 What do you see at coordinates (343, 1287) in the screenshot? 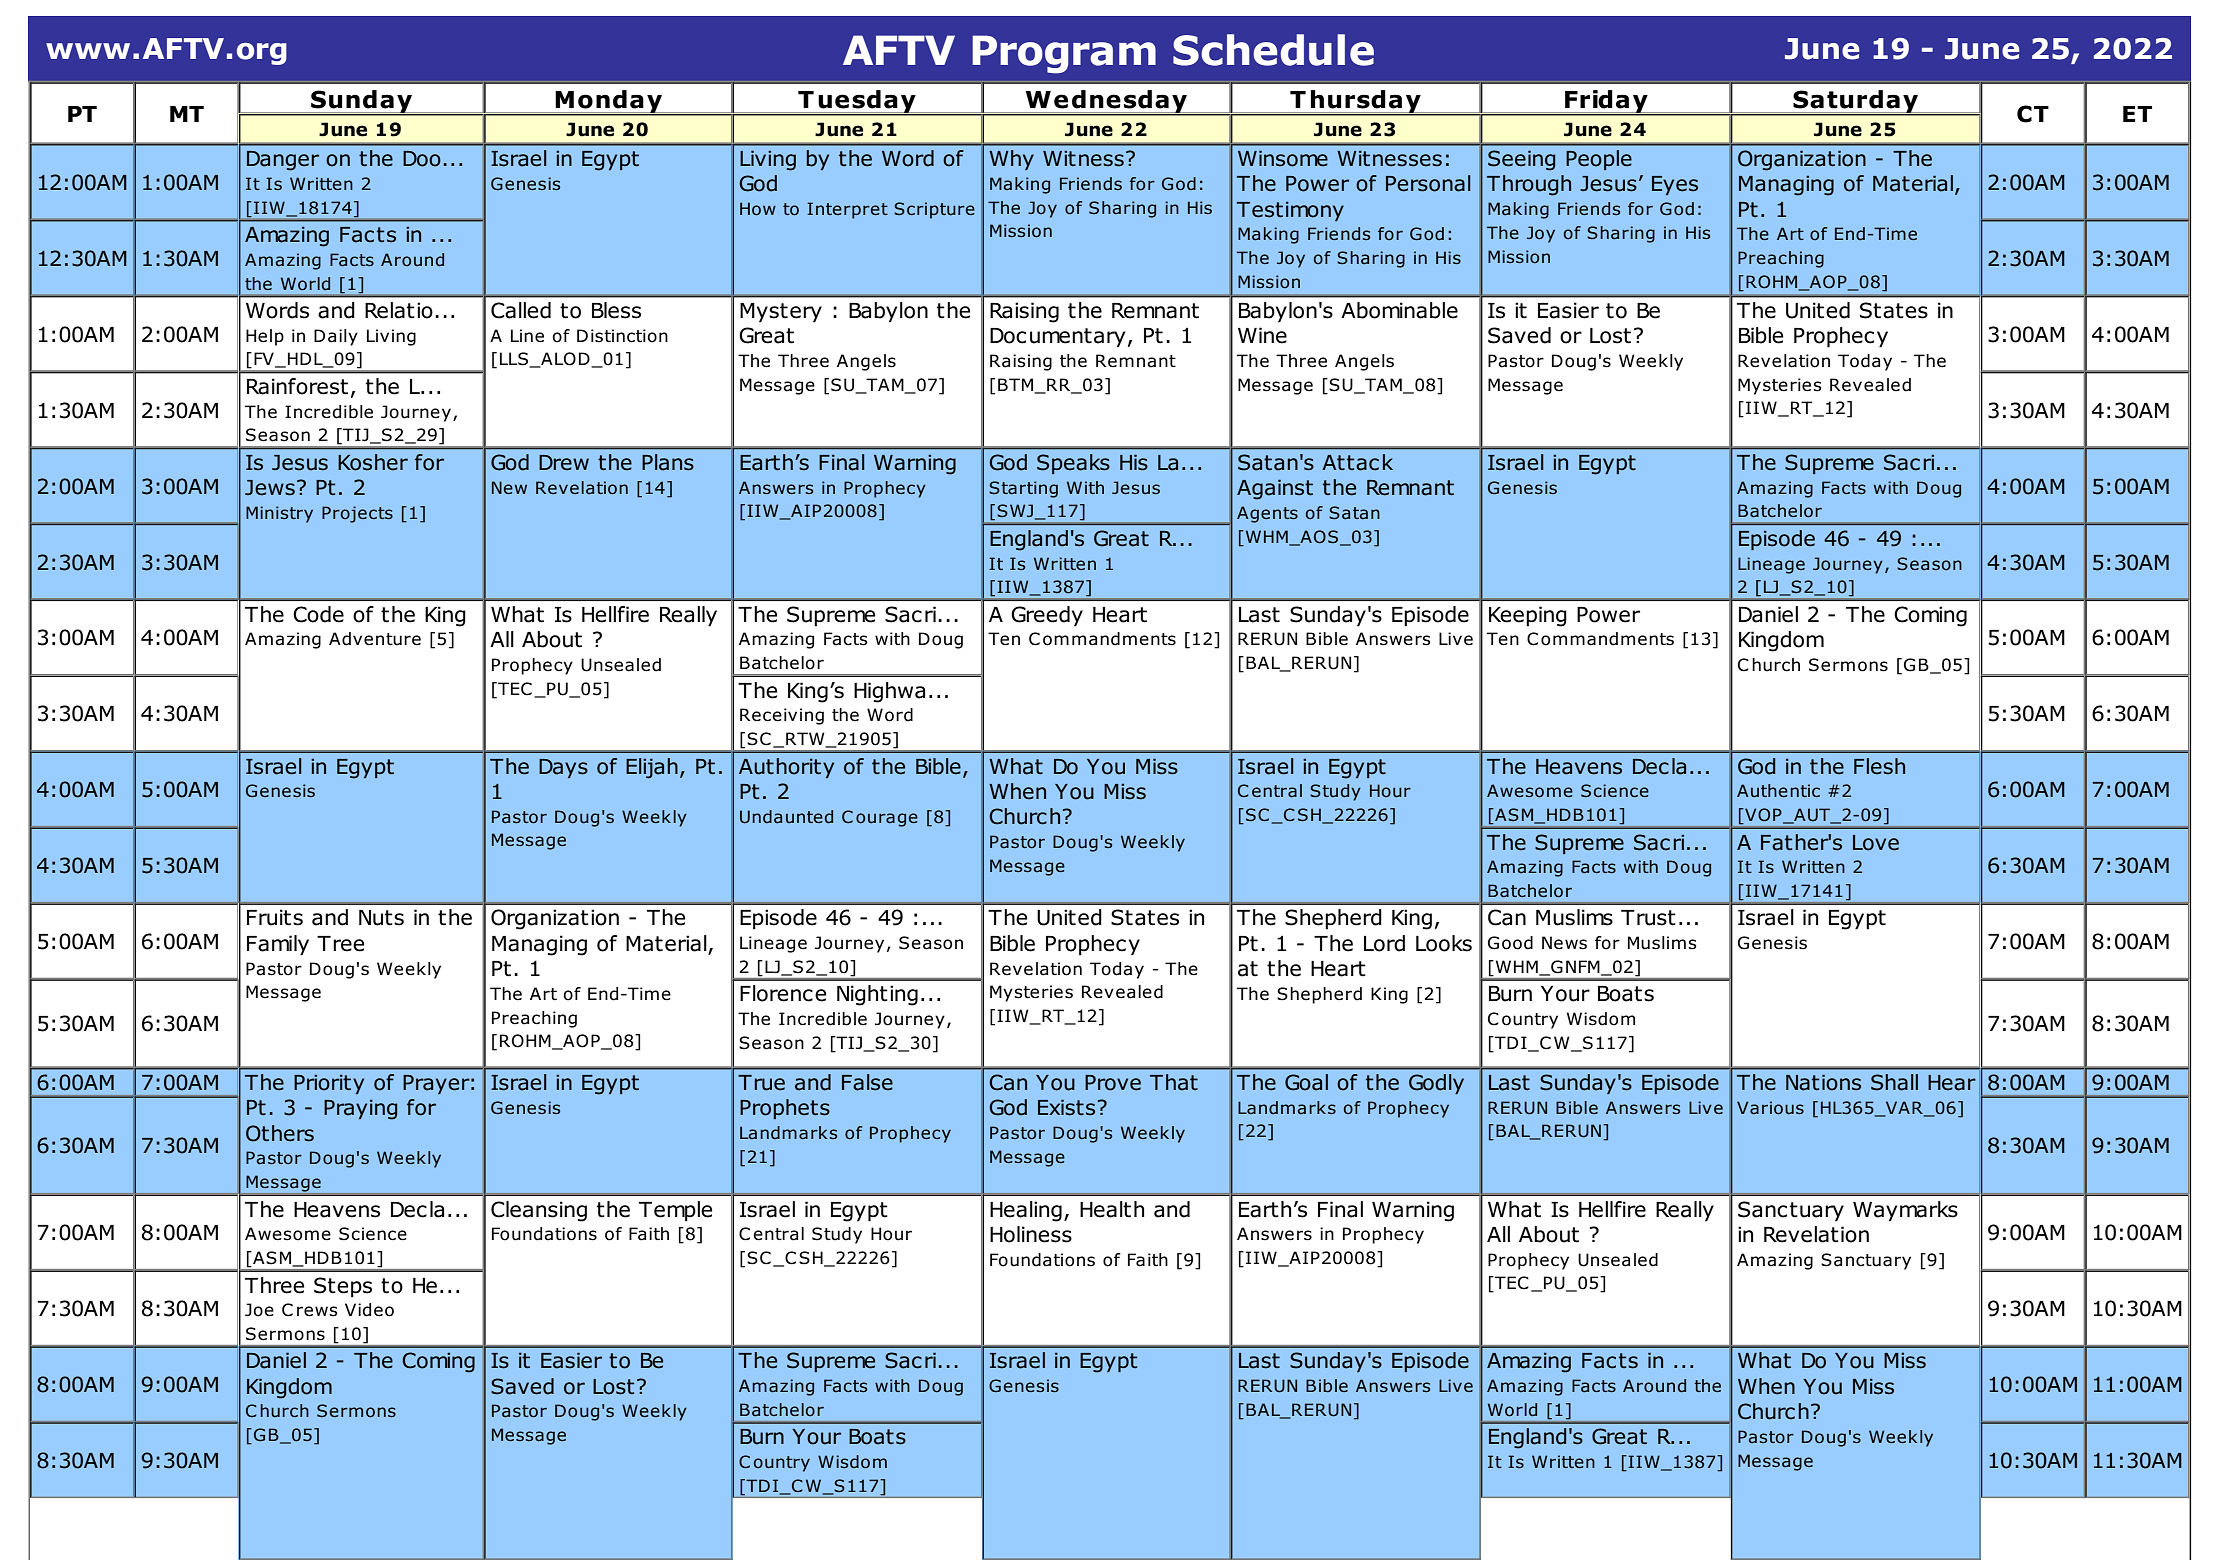
I see `Steps` at bounding box center [343, 1287].
